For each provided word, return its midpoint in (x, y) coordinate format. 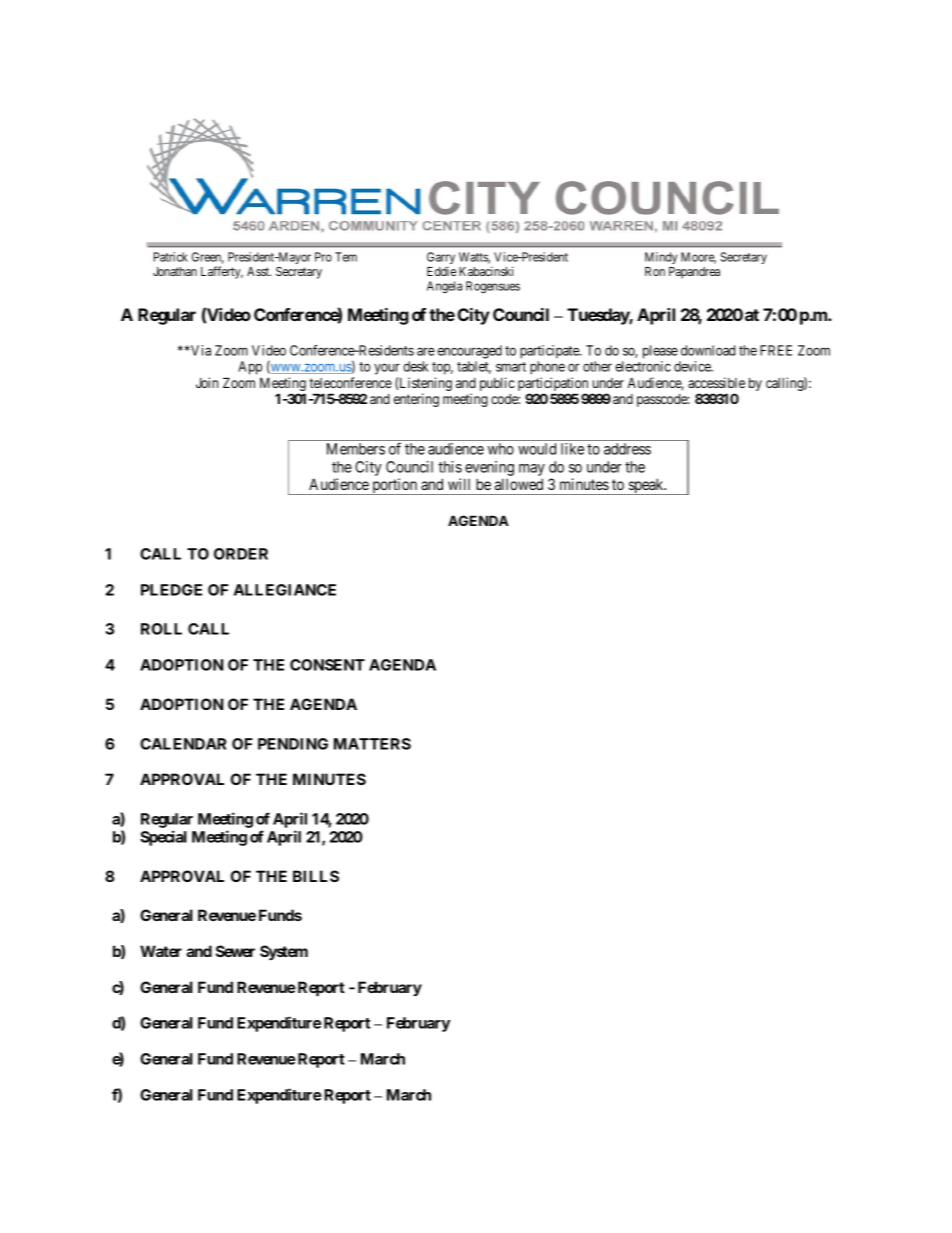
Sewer (235, 951)
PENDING (293, 744)
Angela (444, 287)
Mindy (661, 258)
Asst (259, 271)
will (459, 484)
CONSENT (327, 665)
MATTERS (372, 744)
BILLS (316, 876)
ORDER (241, 554)
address (627, 449)
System (284, 953)
